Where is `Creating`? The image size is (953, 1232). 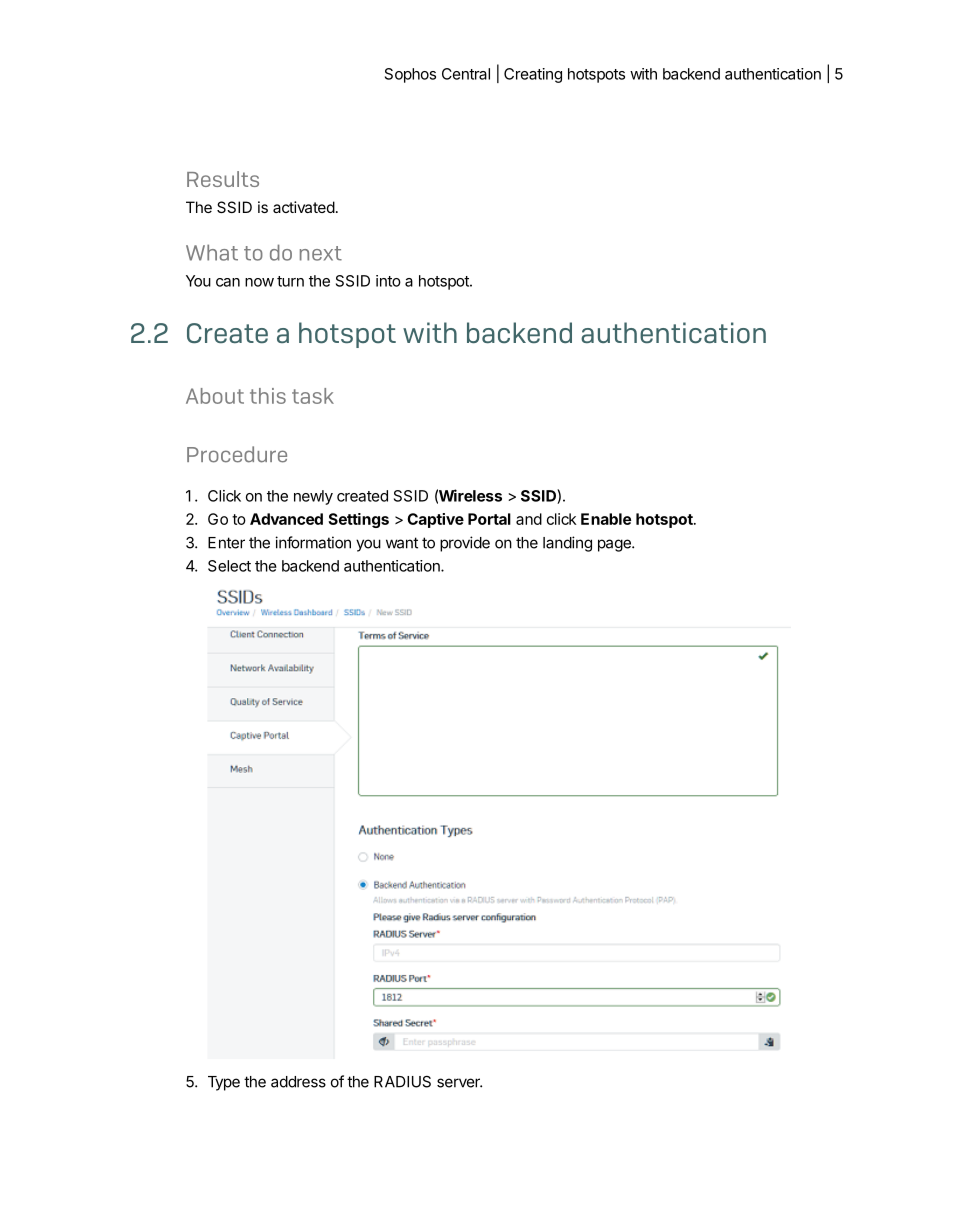 Creating is located at coordinates (533, 75).
